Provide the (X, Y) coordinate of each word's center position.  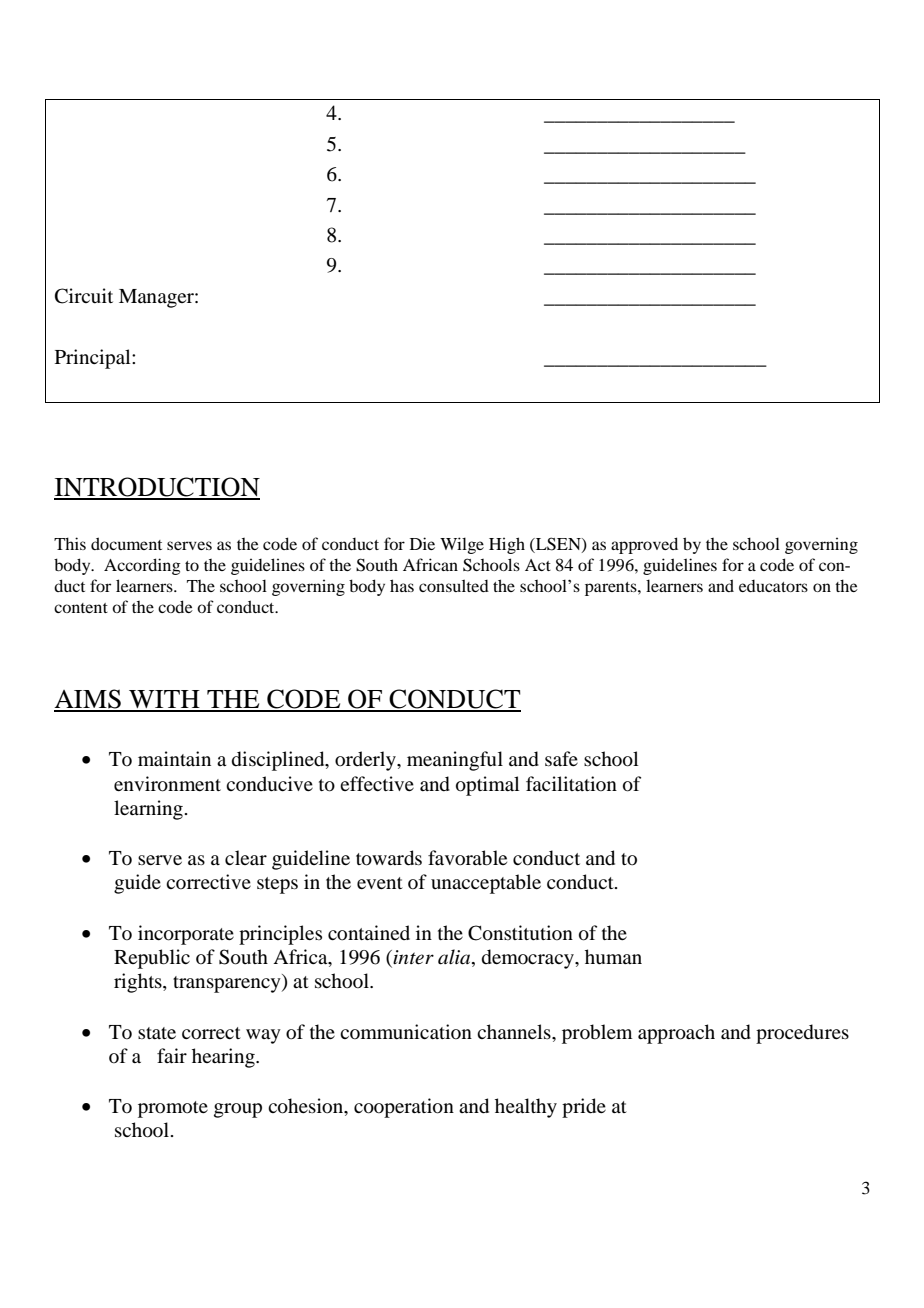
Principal (94, 359)
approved (644, 545)
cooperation (404, 1108)
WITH (164, 700)
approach (676, 1034)
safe (561, 758)
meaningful (455, 761)
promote (173, 1109)
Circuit (84, 296)
